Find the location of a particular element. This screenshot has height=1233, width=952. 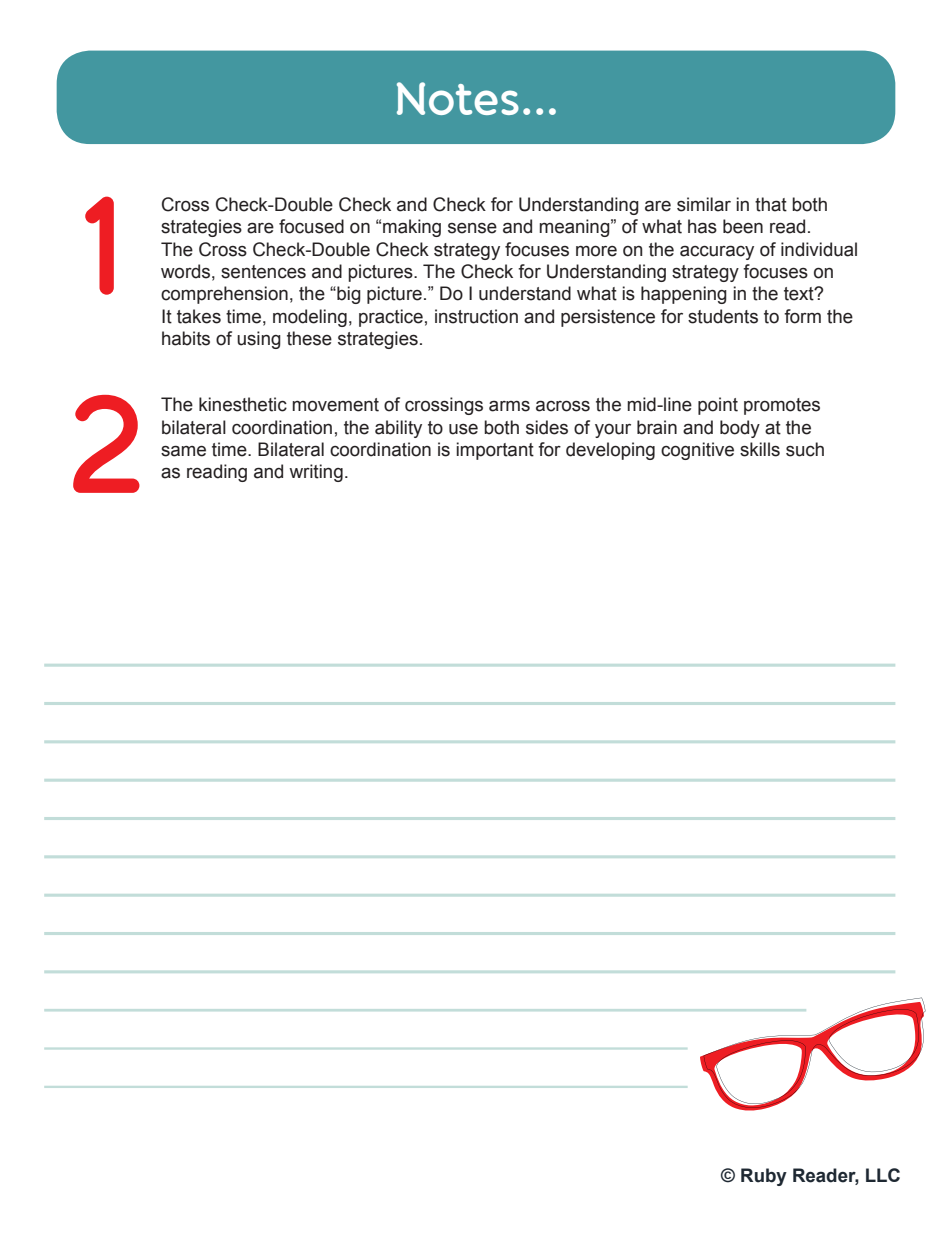

LLC is located at coordinates (883, 1175).
